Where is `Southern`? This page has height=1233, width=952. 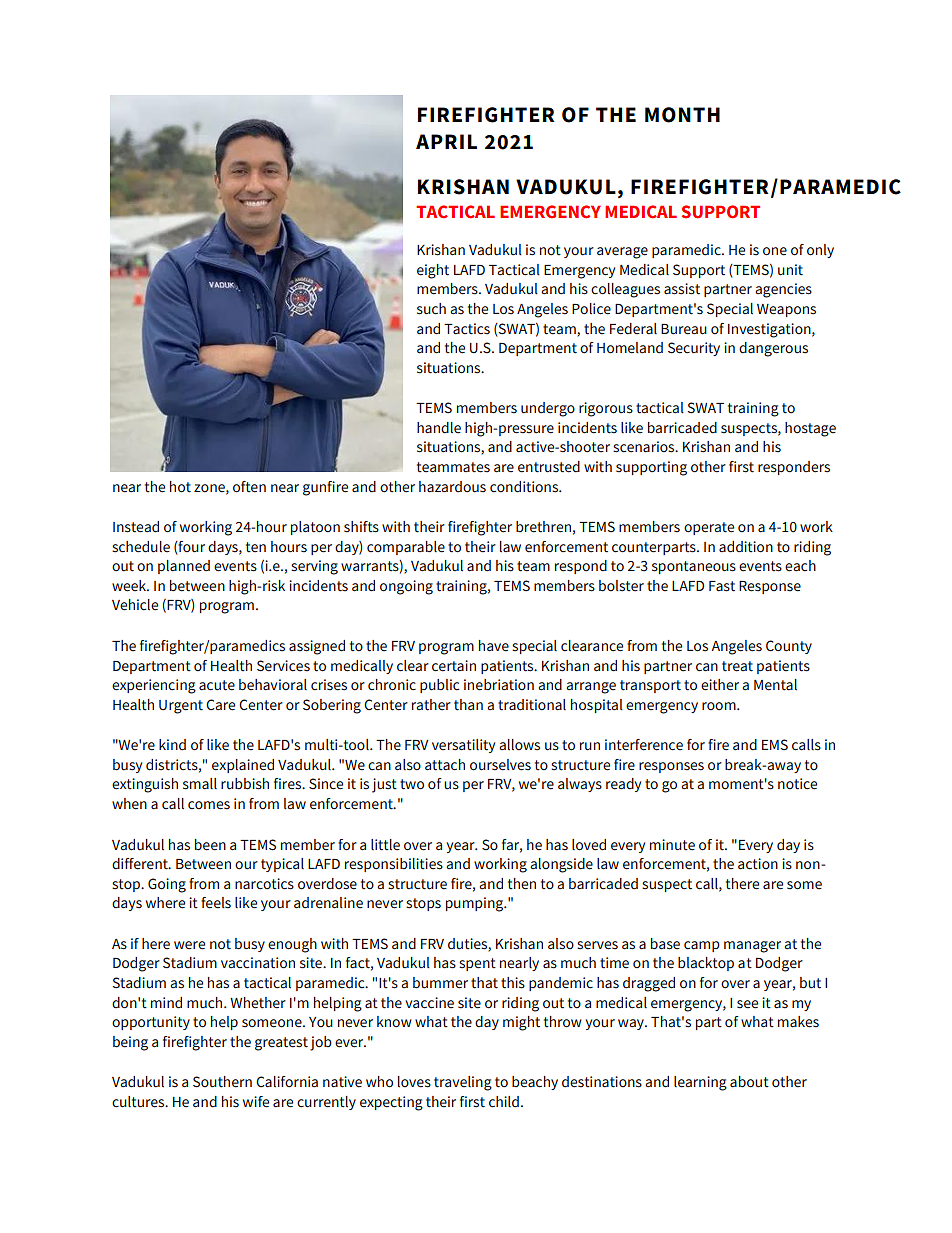
Southern is located at coordinates (222, 1082).
